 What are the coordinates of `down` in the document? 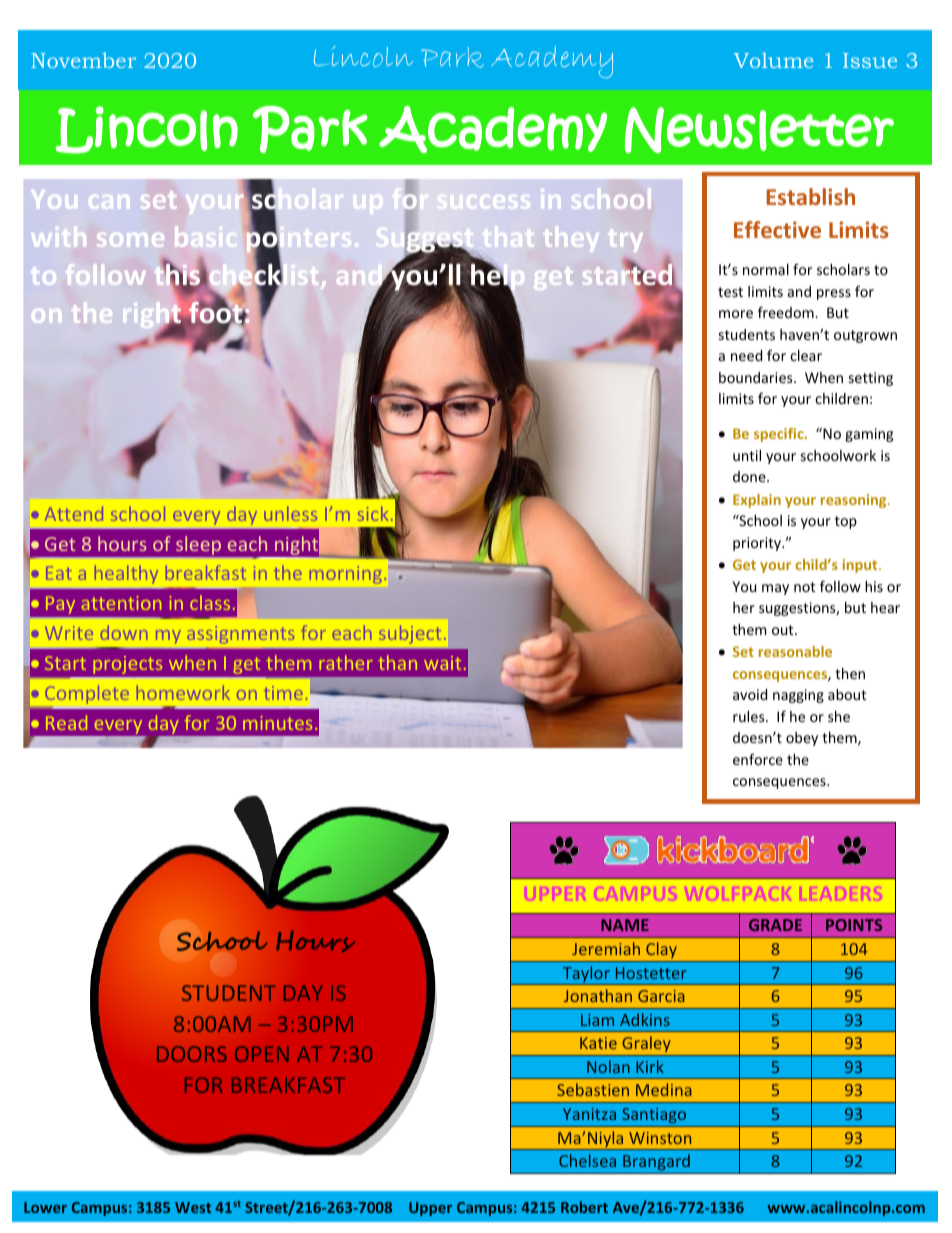 It's located at (124, 632).
